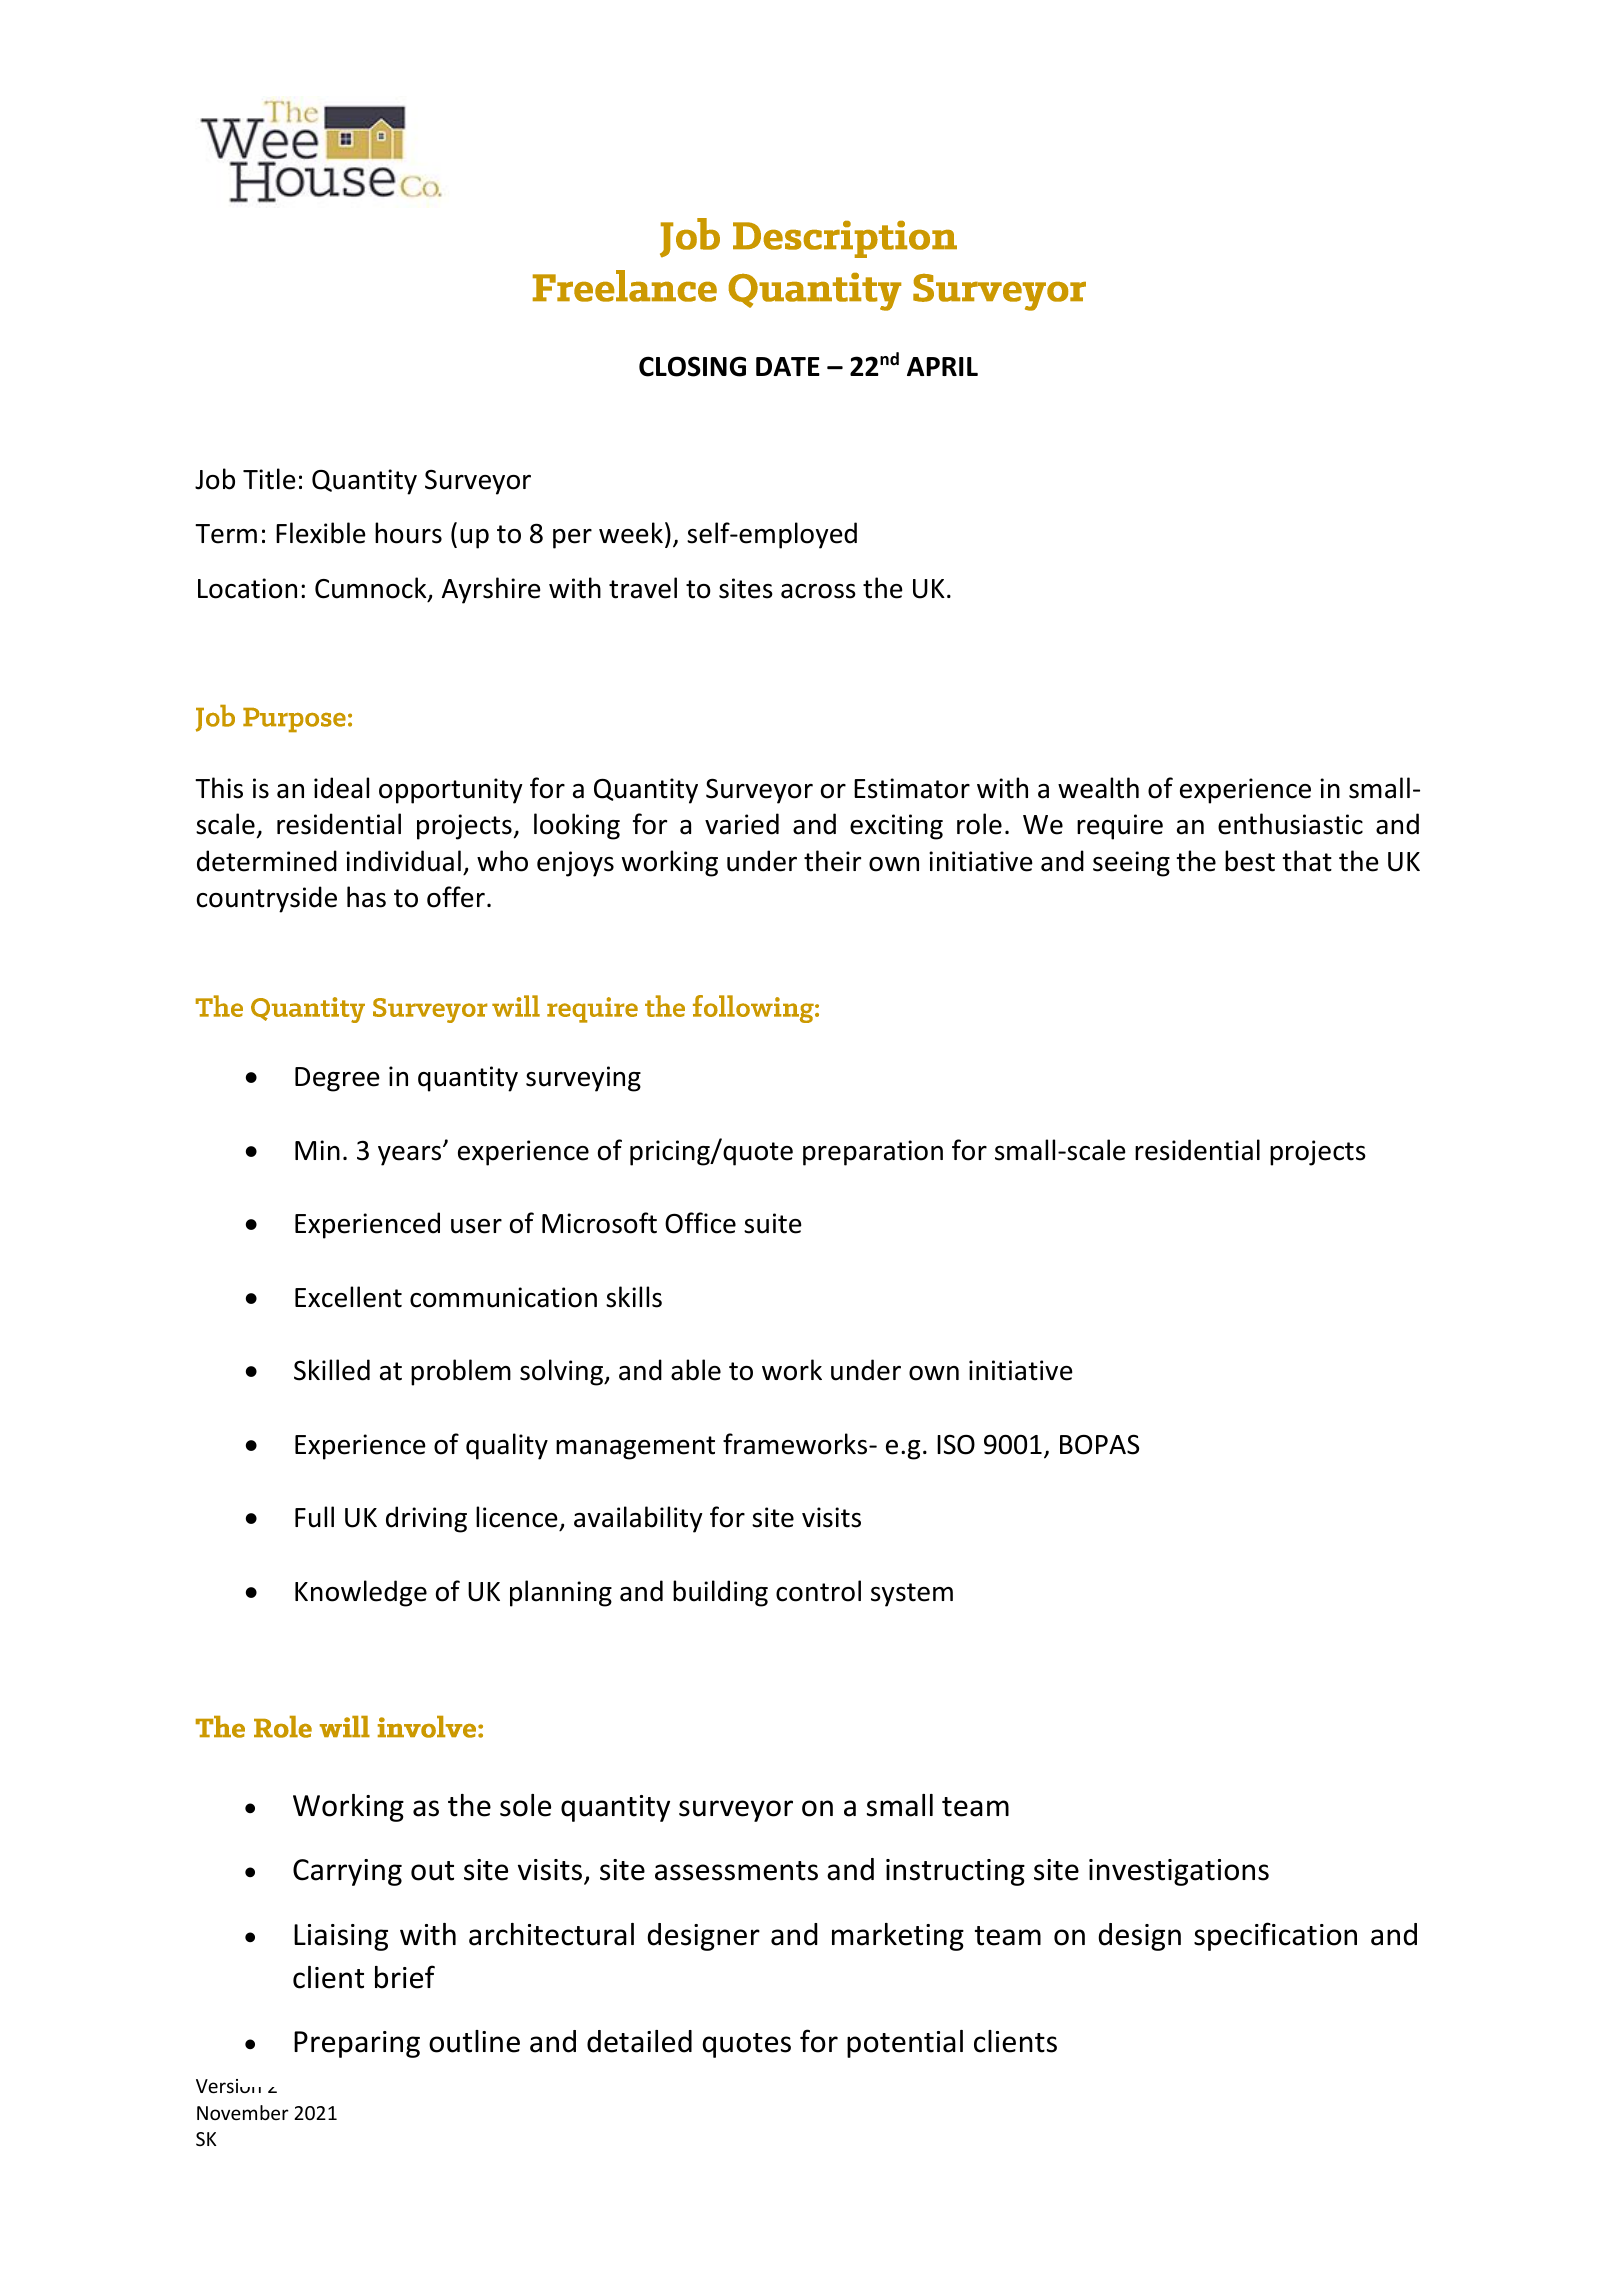 This page has height=2286, width=1616. What do you see at coordinates (314, 1517) in the page?
I see `Full` at bounding box center [314, 1517].
